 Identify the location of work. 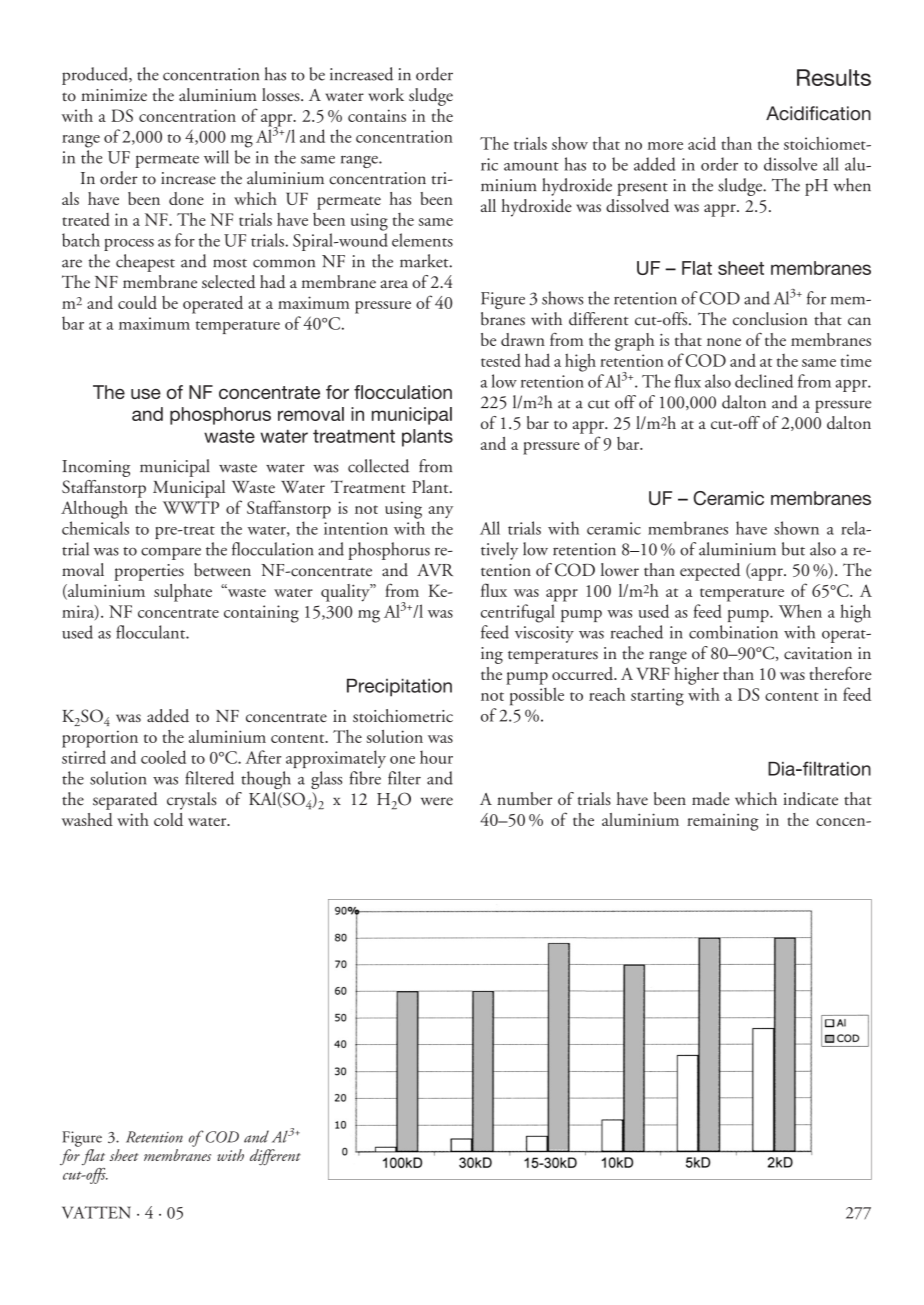
(386, 94).
